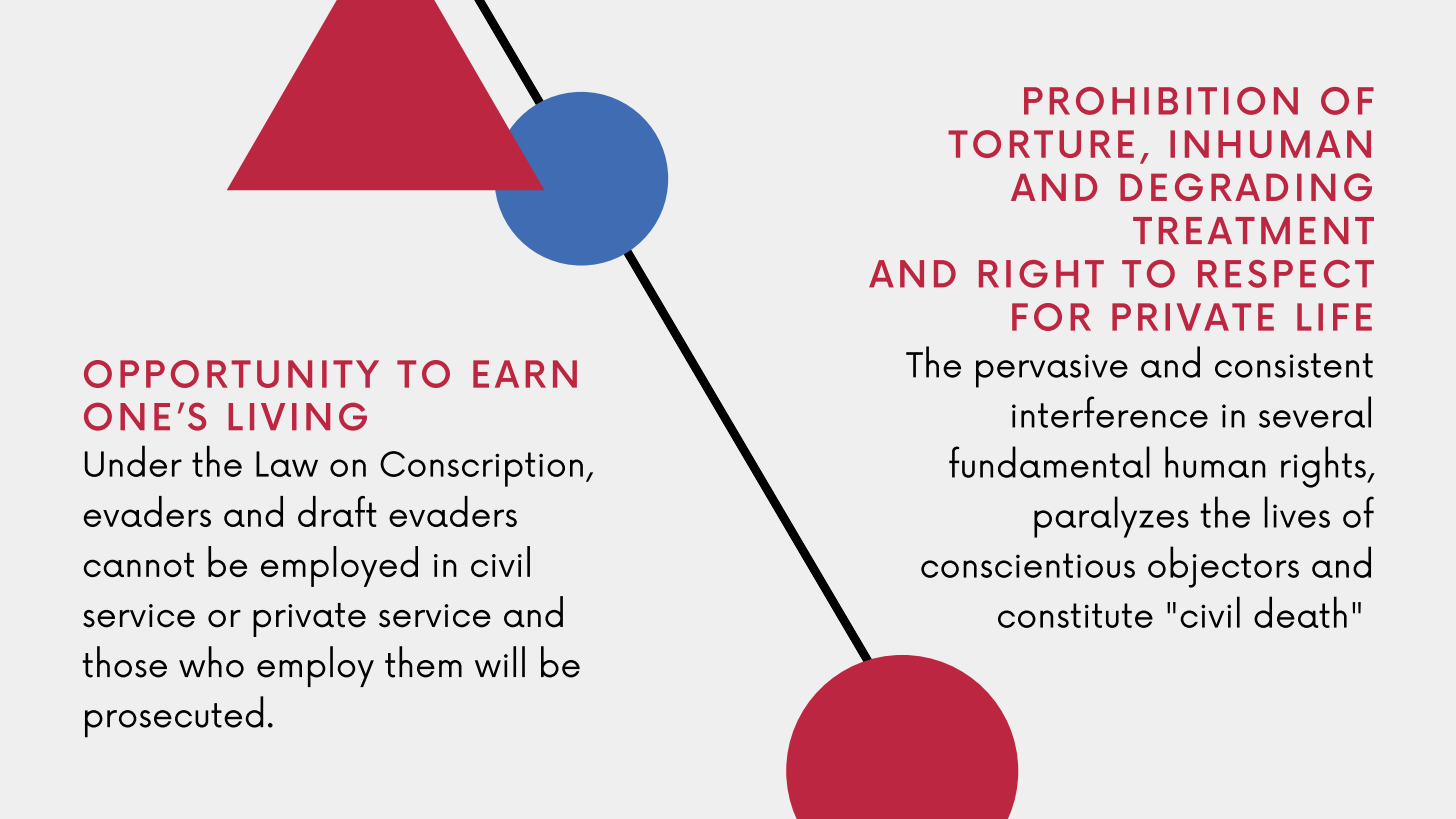 The width and height of the page is (1456, 819). What do you see at coordinates (297, 416) in the page?
I see `LIVING` at bounding box center [297, 416].
